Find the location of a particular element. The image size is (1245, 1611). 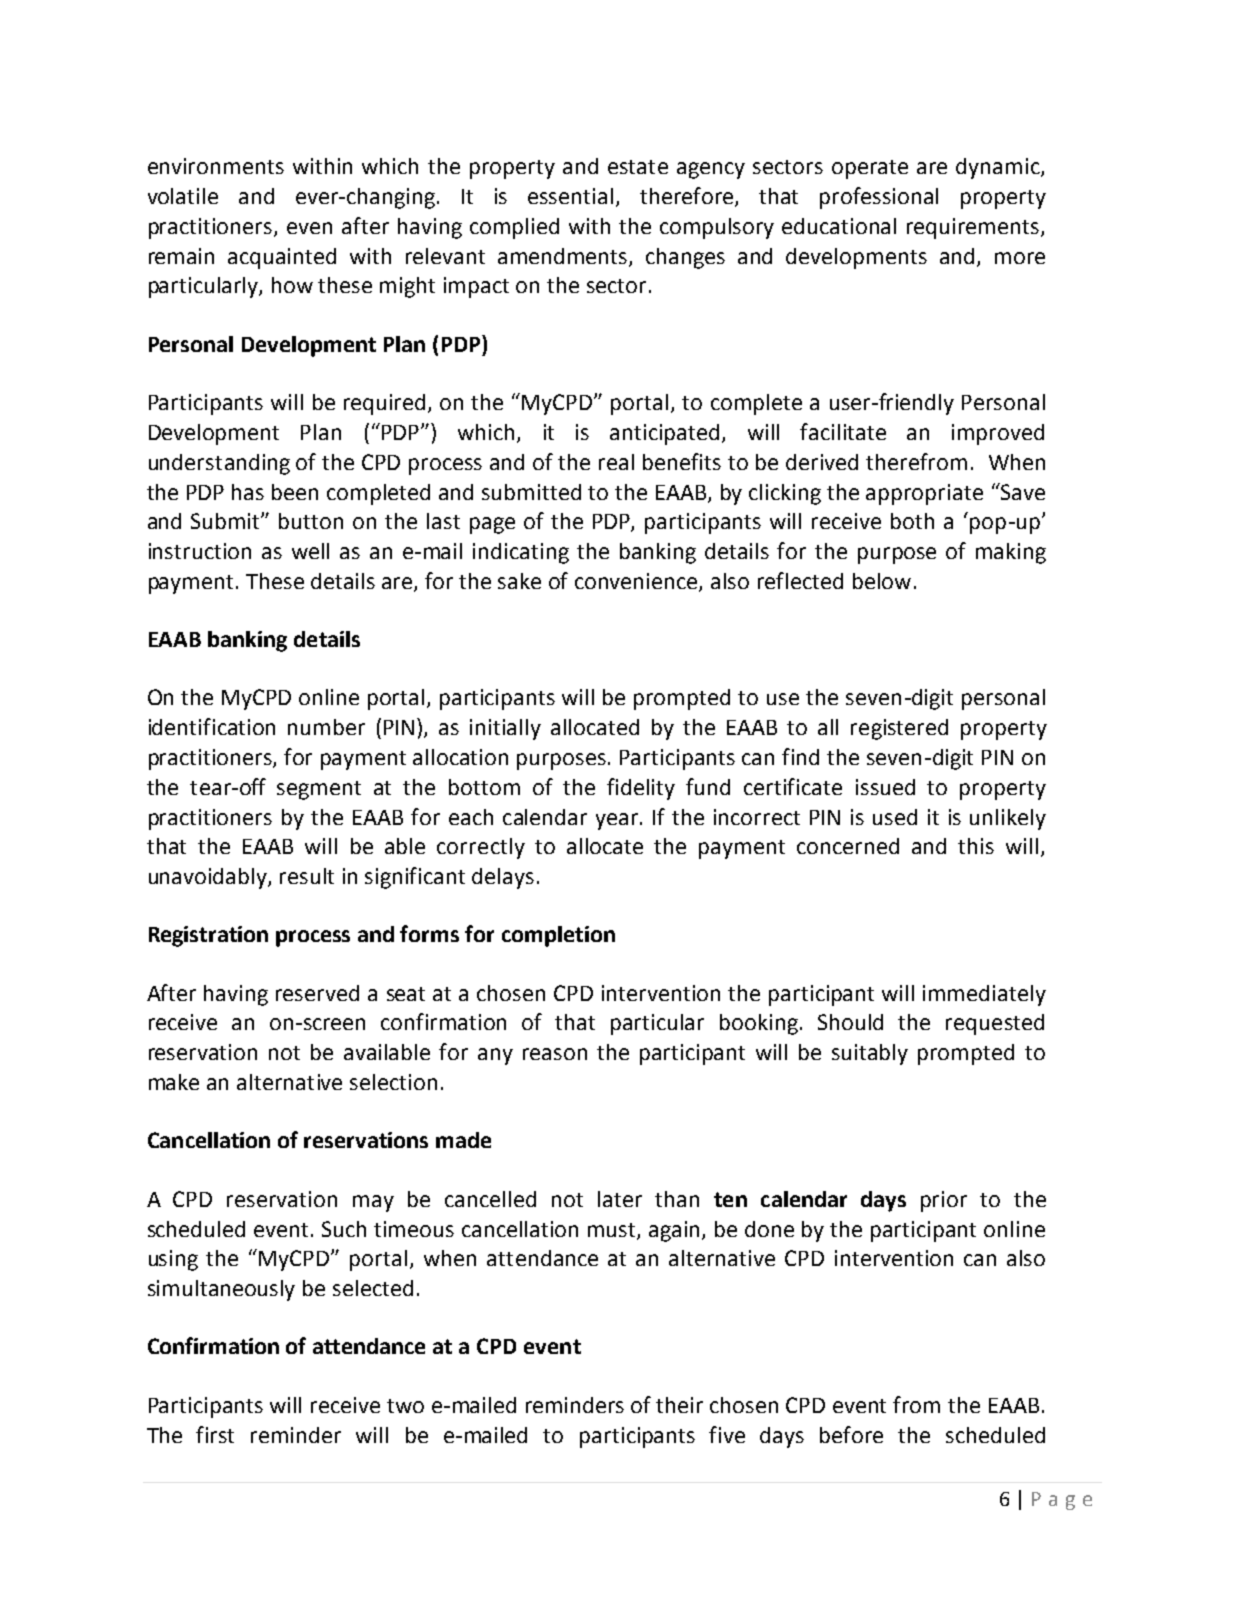

professional is located at coordinates (879, 198).
